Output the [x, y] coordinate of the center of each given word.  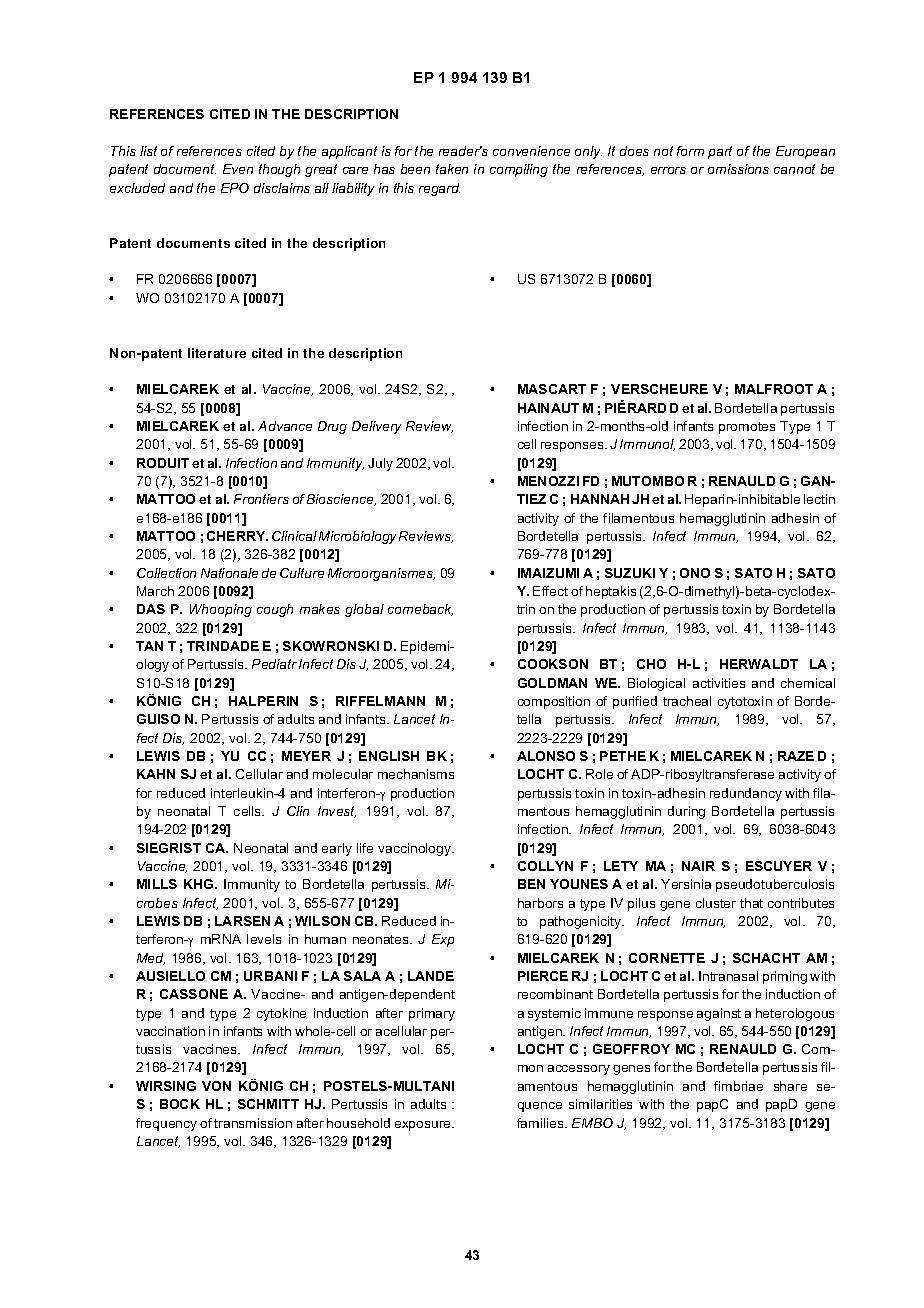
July [380, 464]
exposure [424, 1126]
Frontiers [261, 499]
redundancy [746, 794]
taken [452, 169]
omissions [738, 169]
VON [216, 1086]
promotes [747, 428]
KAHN [156, 774]
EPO [235, 188]
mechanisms [416, 774]
